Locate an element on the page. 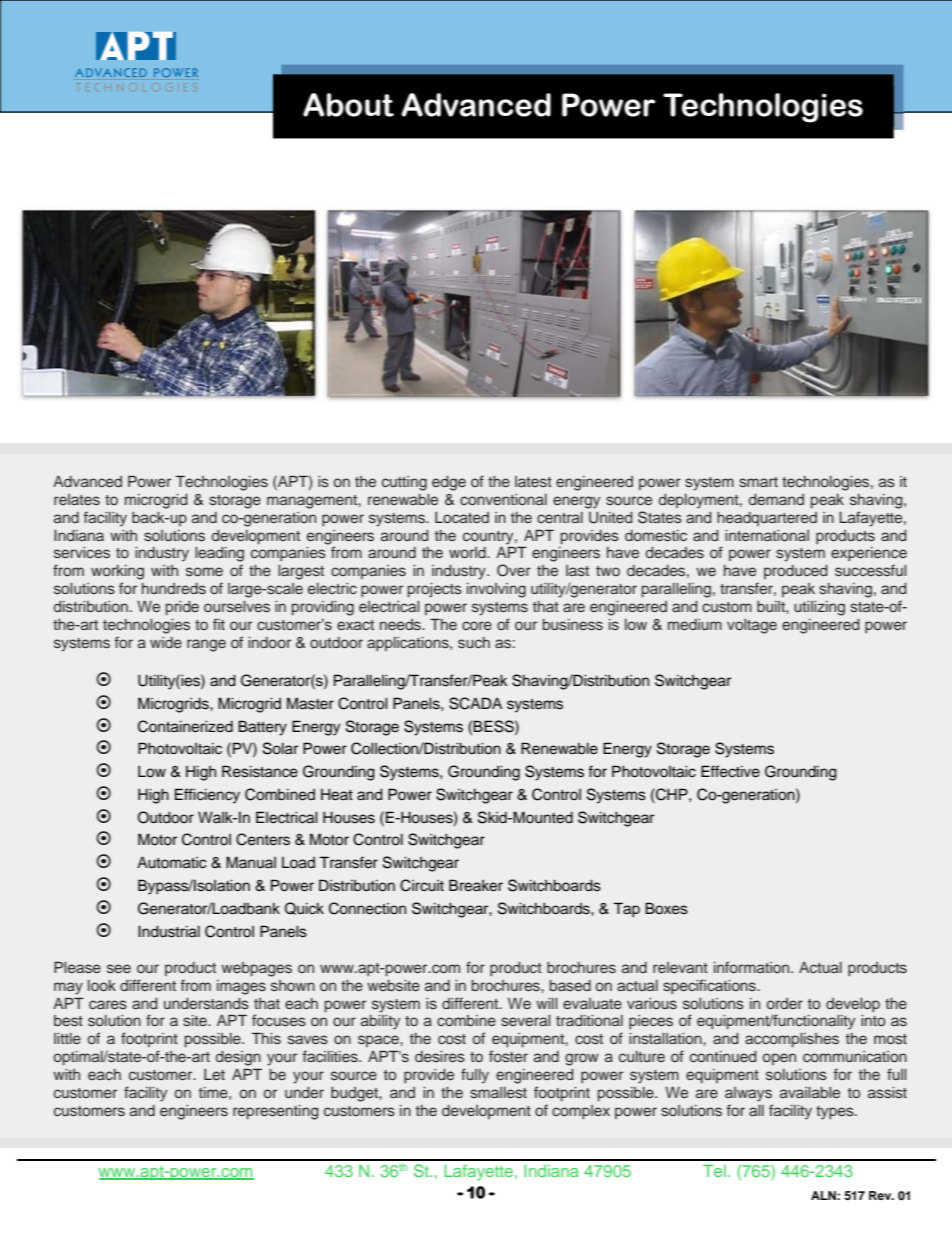 Image resolution: width=952 pixels, height=1233 pixels. such is located at coordinates (474, 643).
